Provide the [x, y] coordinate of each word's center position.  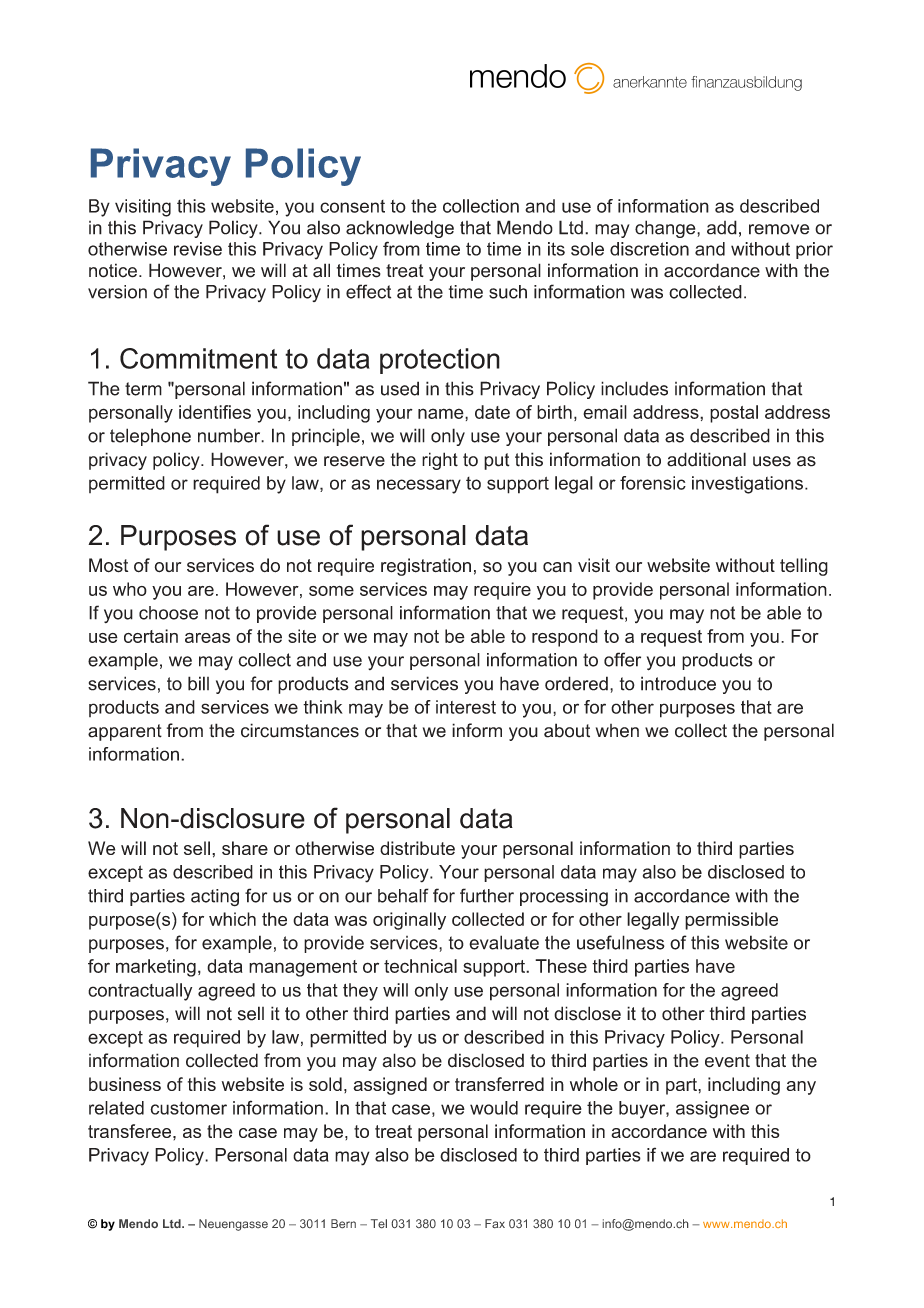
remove [779, 229]
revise [198, 249]
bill [198, 683]
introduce [678, 683]
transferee [131, 1131]
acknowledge [400, 229]
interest [466, 707]
